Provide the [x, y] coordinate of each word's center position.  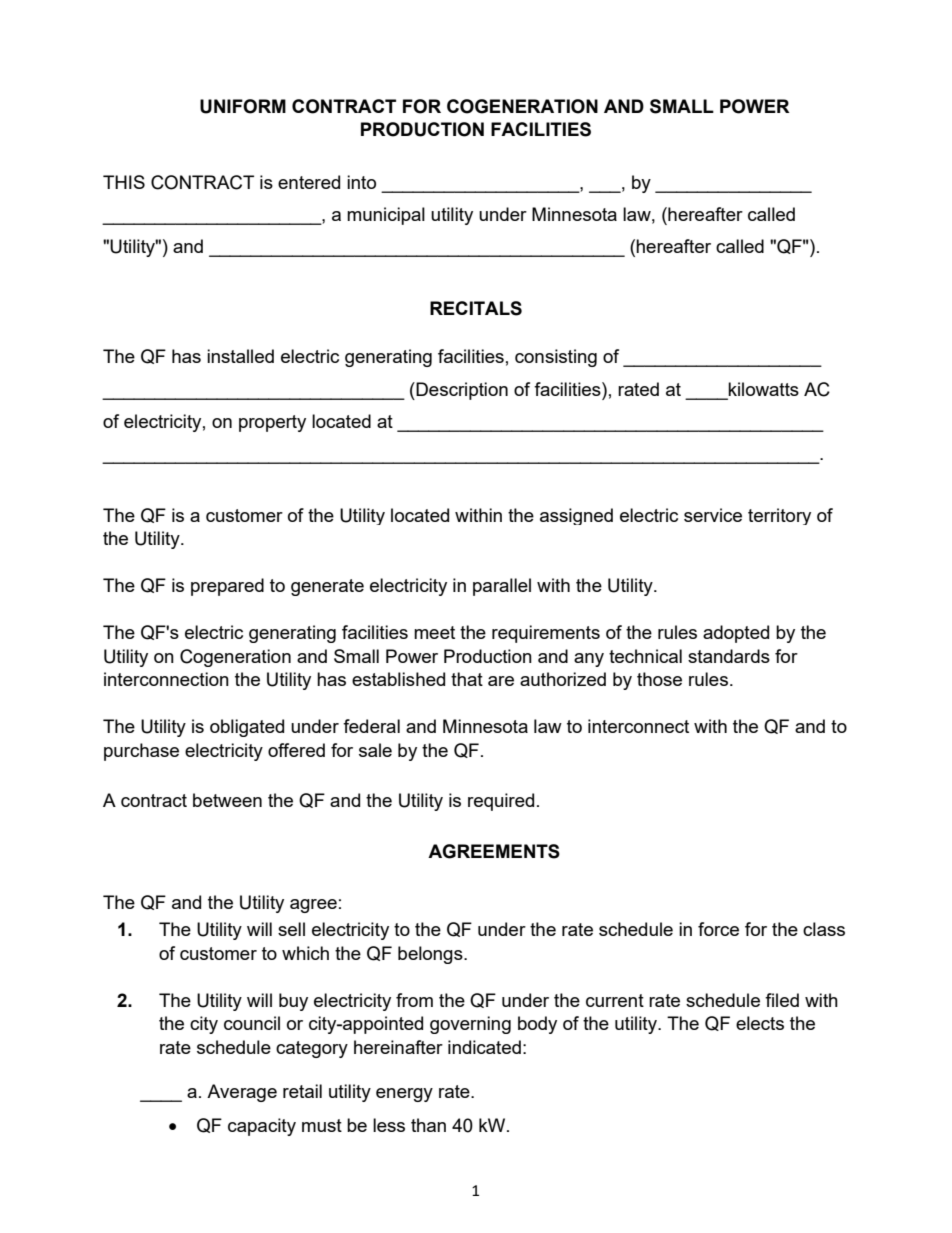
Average [242, 1093]
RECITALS [476, 308]
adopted [736, 634]
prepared [227, 587]
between [227, 800]
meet [434, 632]
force [718, 929]
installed [240, 356]
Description [461, 391]
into [361, 182]
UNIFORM [243, 106]
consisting [556, 358]
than [428, 1125]
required [501, 802]
